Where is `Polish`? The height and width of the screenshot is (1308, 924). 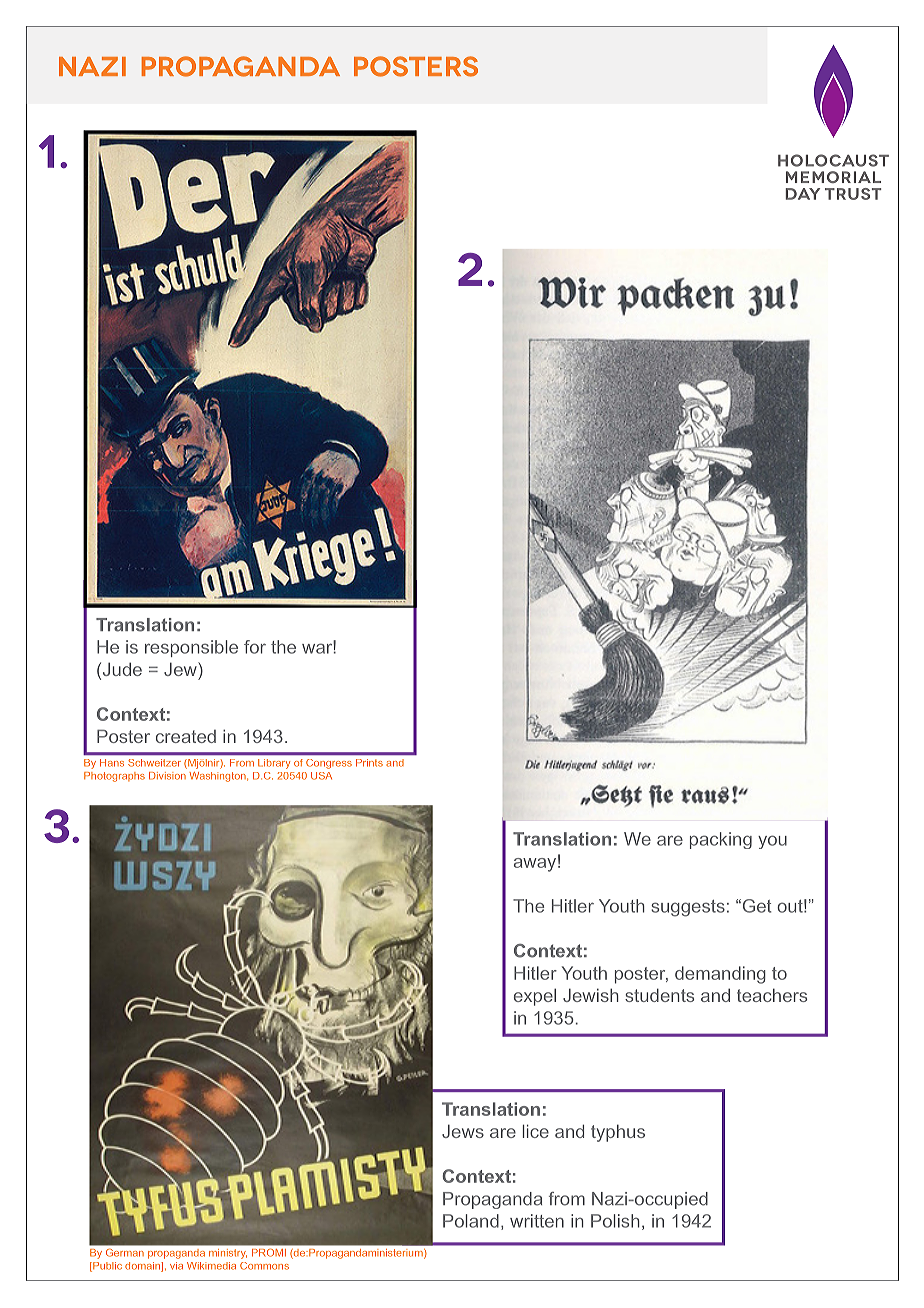 Polish is located at coordinates (615, 1221).
